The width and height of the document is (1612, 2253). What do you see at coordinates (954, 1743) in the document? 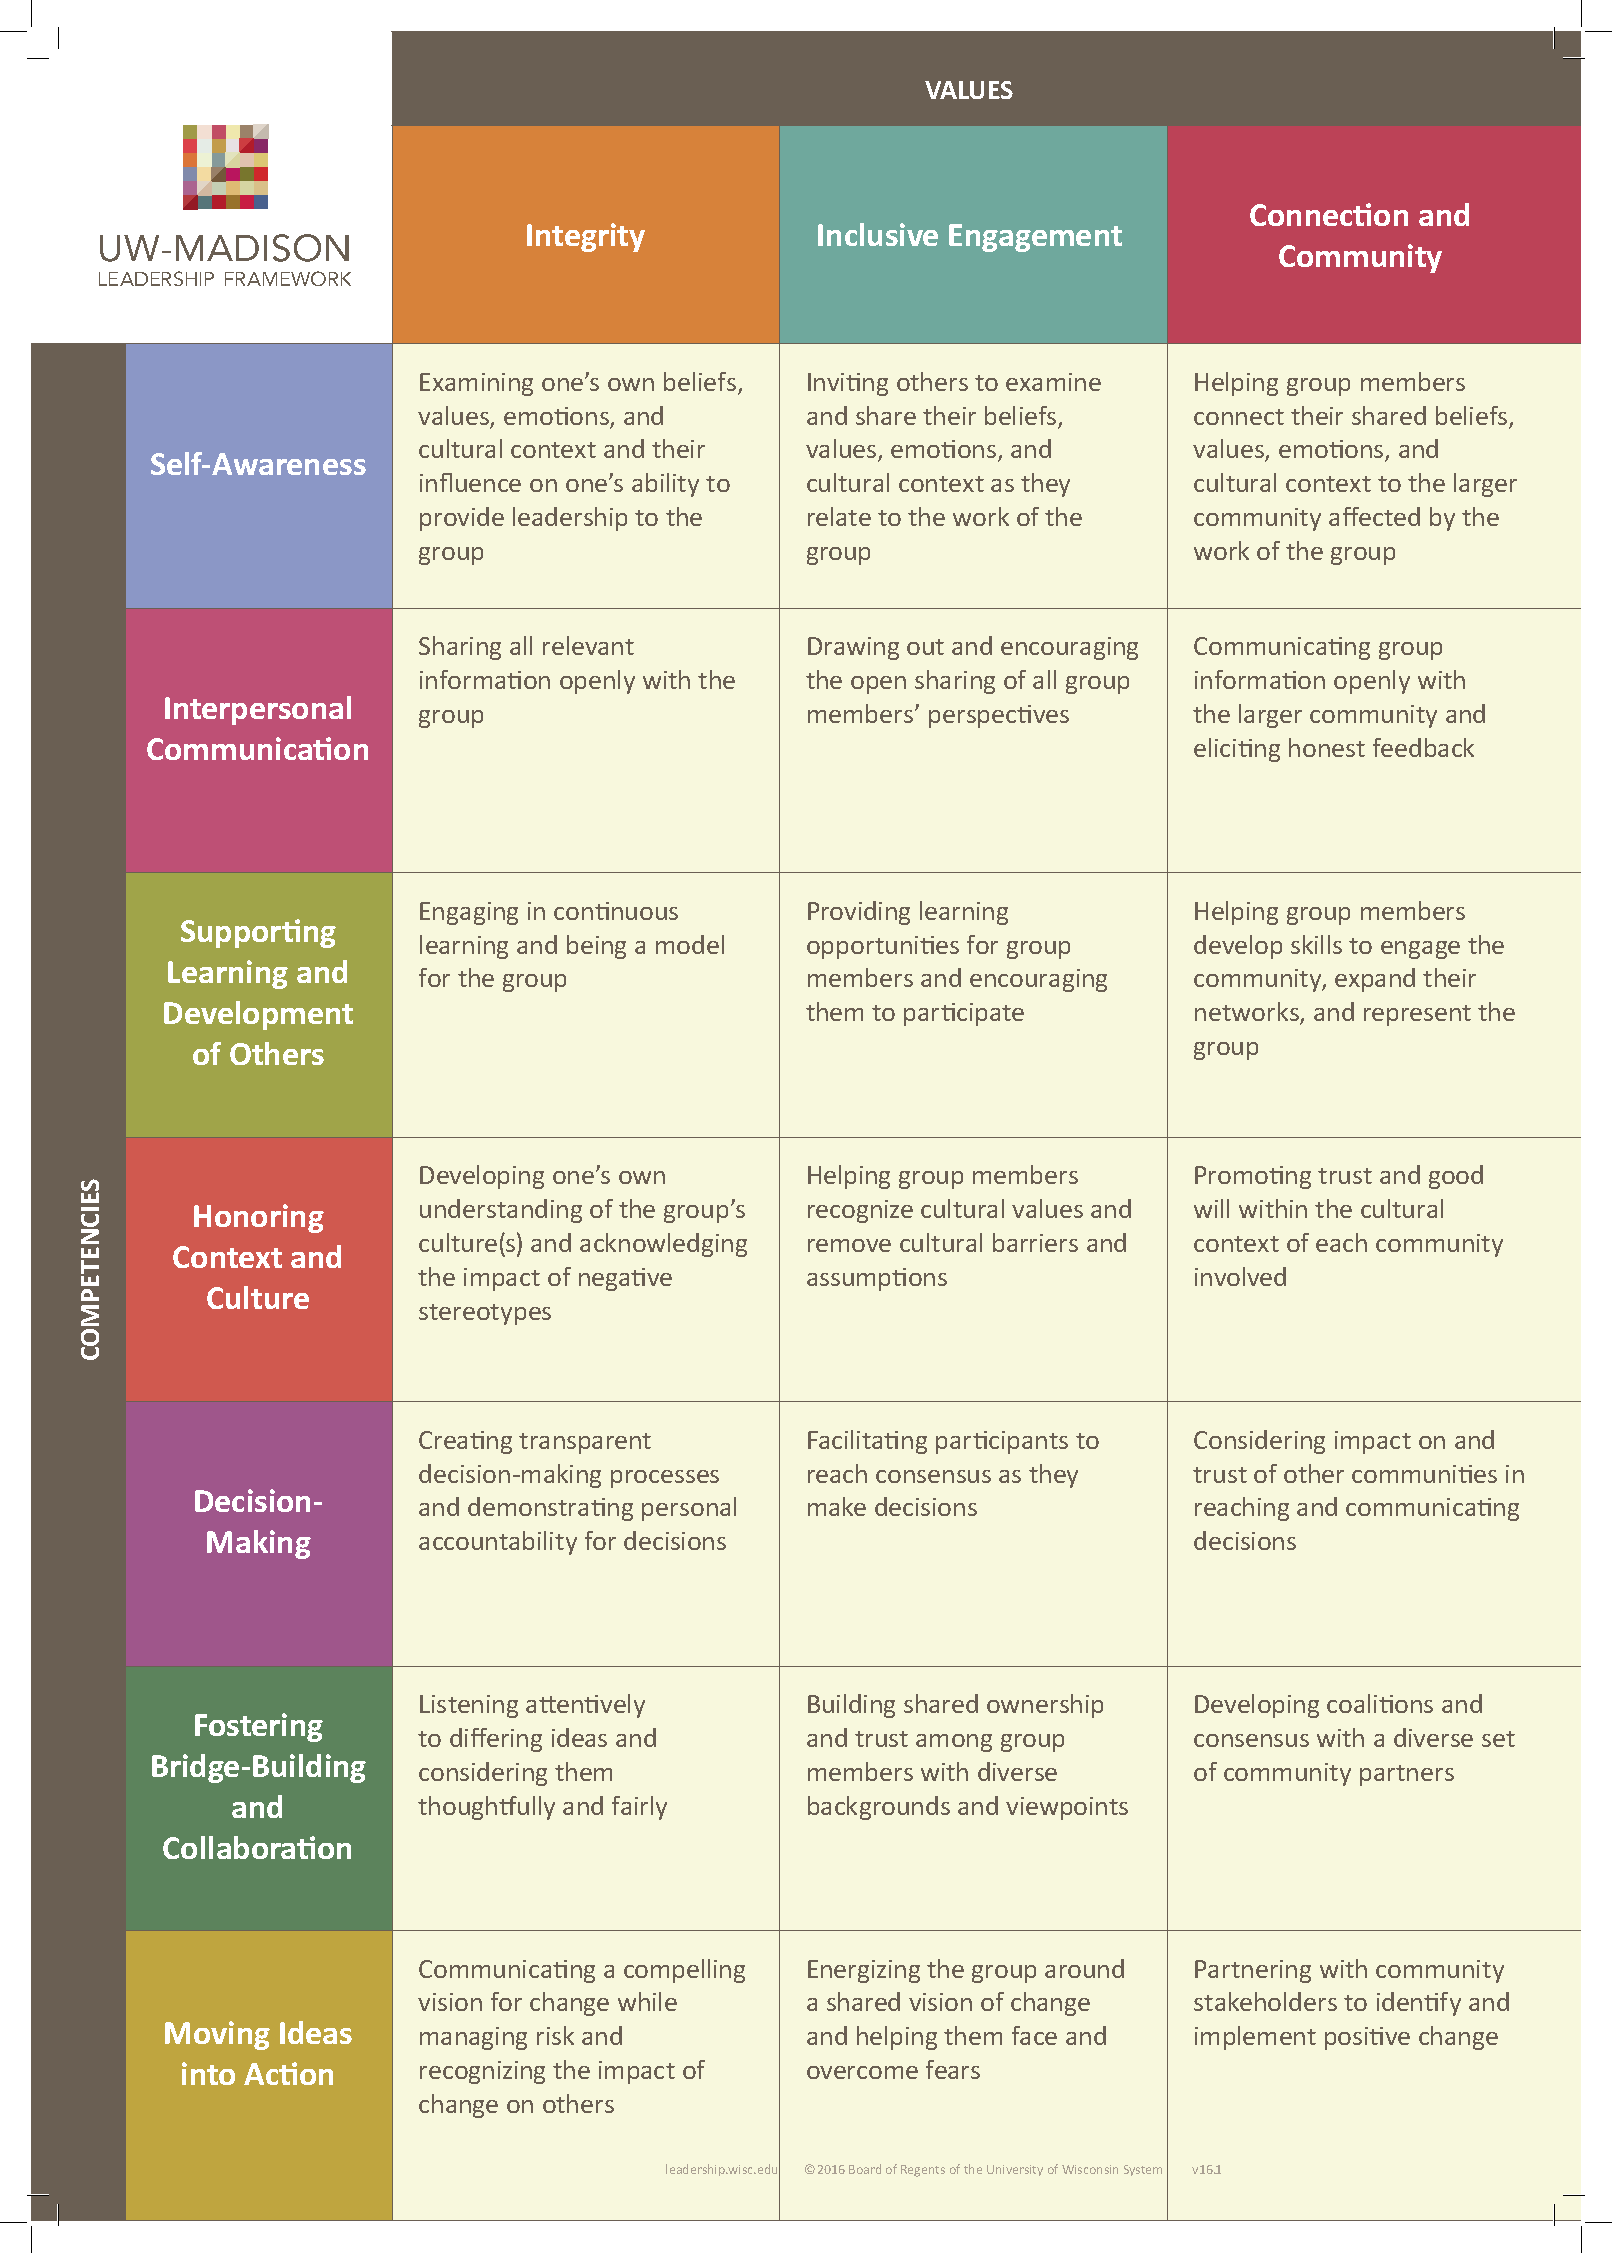
I see `among` at bounding box center [954, 1743].
